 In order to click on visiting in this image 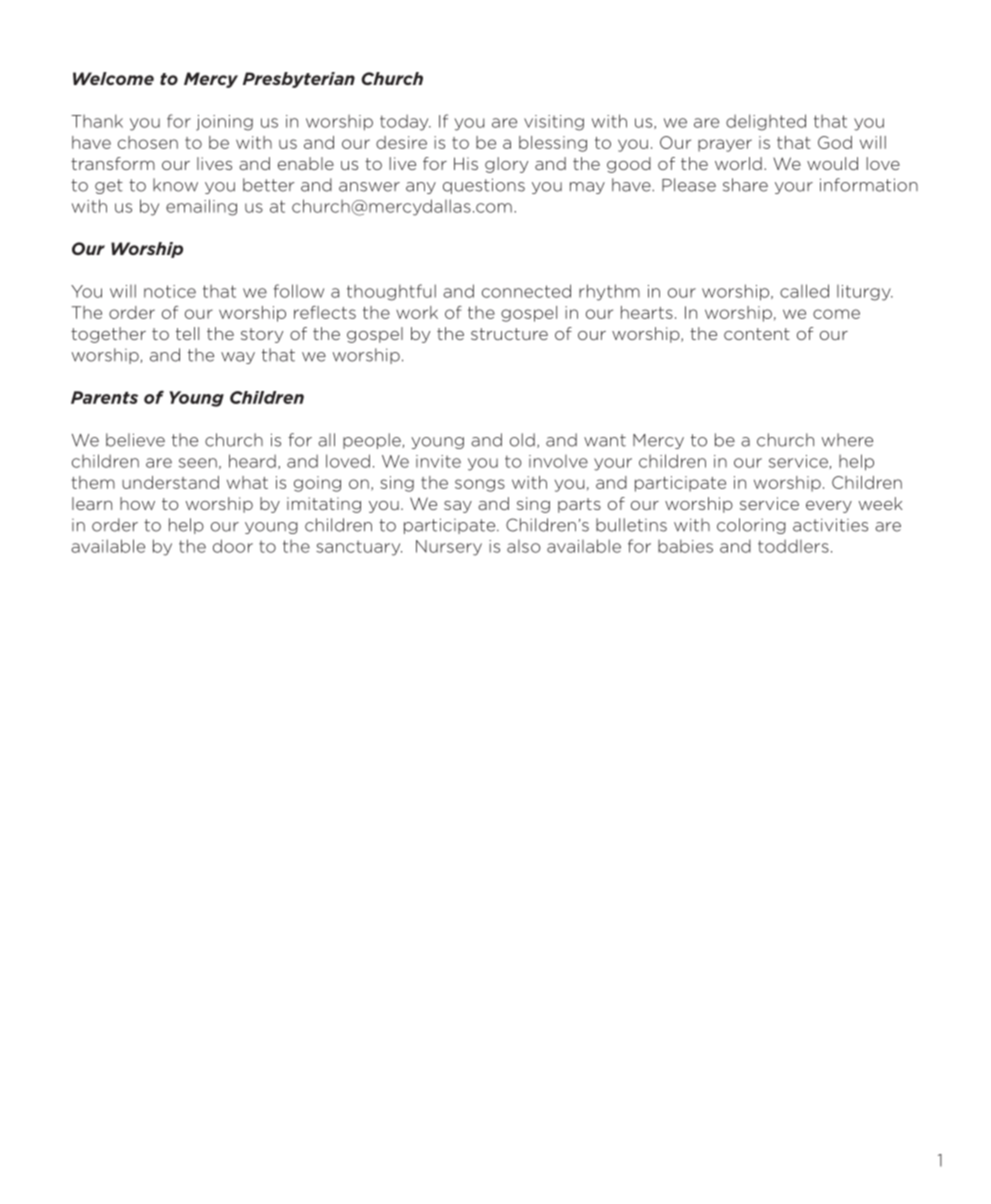, I will do `click(554, 123)`.
